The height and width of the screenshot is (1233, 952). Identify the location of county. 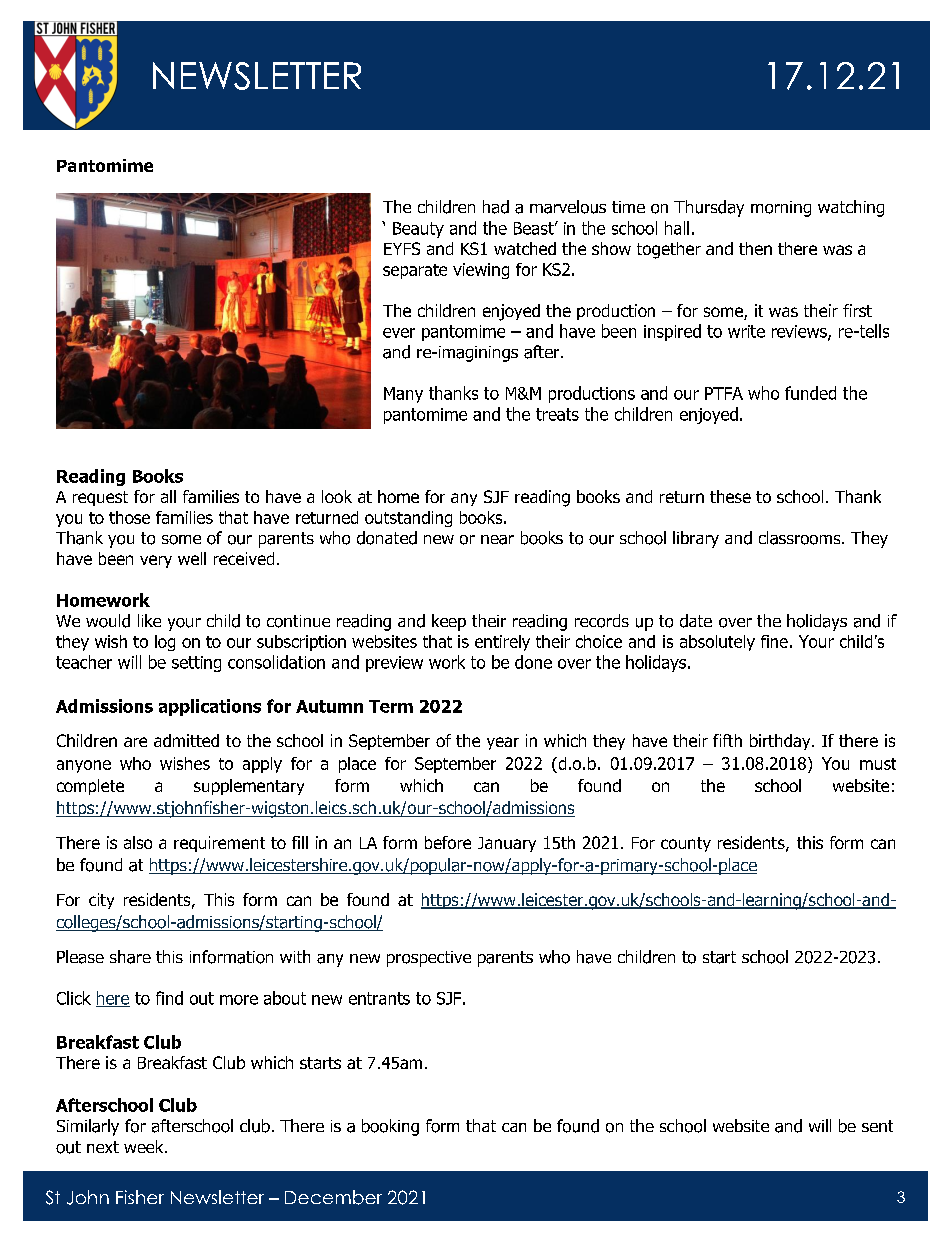
(686, 844).
